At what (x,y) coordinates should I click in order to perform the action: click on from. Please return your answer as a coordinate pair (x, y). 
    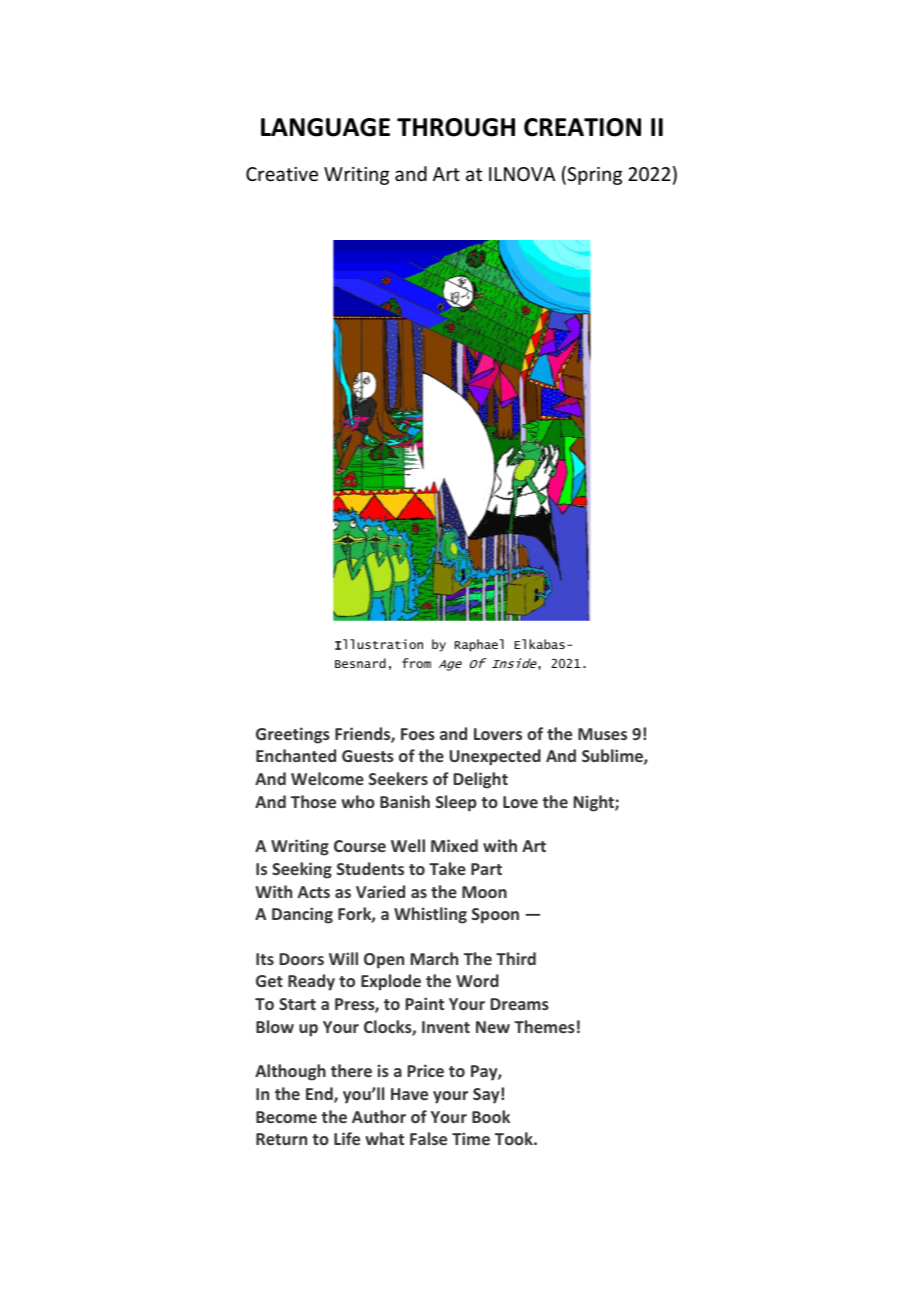
    Looking at the image, I should click on (416, 663).
